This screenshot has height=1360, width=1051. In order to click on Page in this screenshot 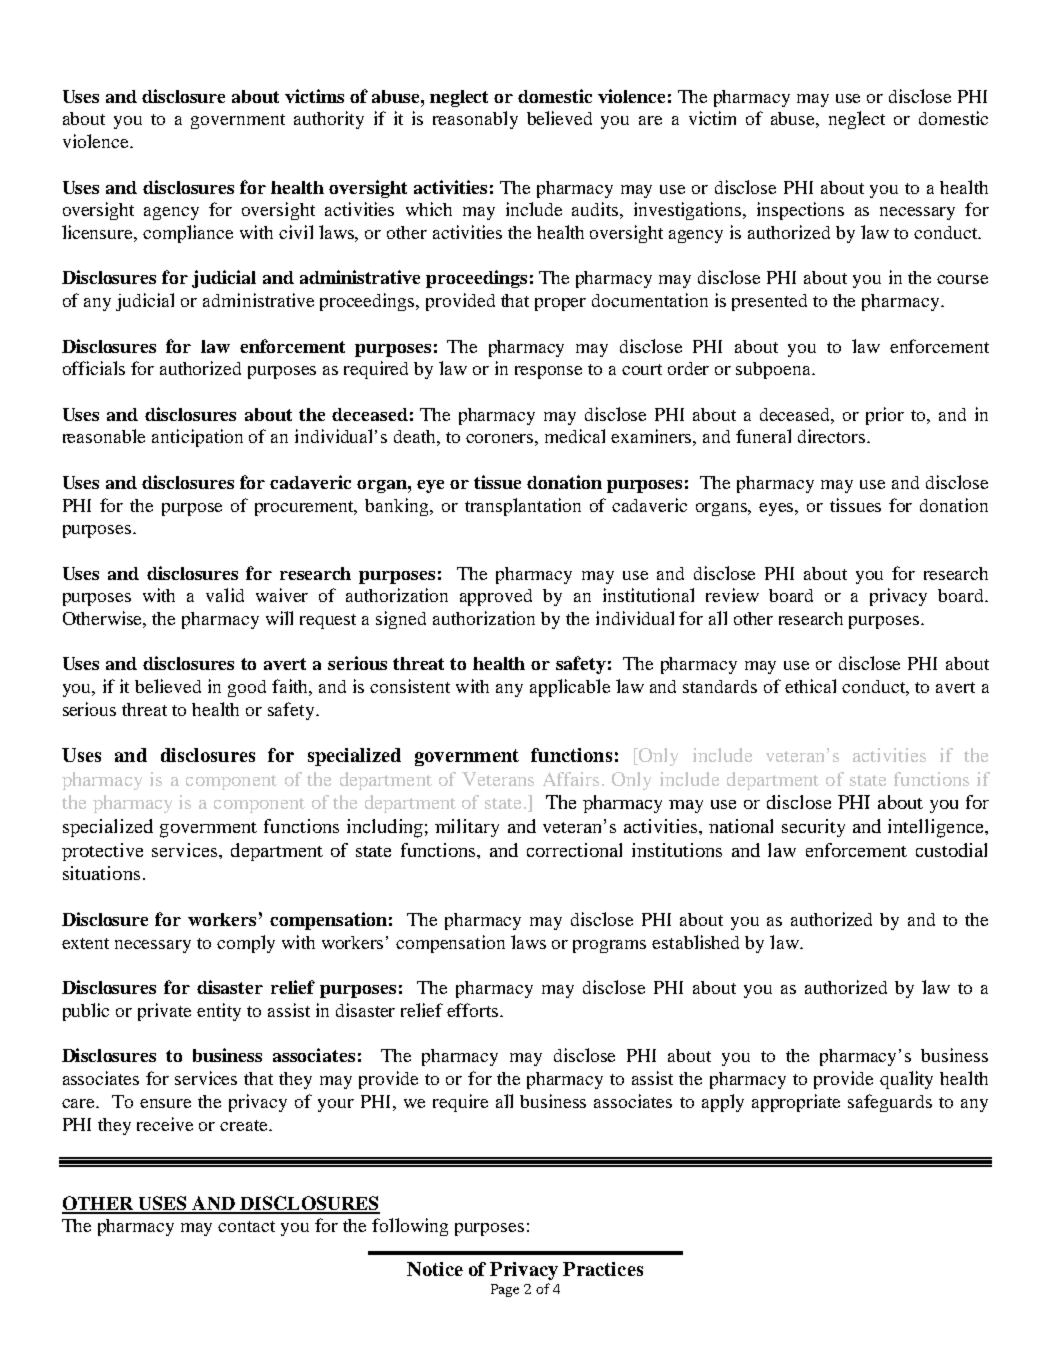, I will do `click(505, 1290)`.
